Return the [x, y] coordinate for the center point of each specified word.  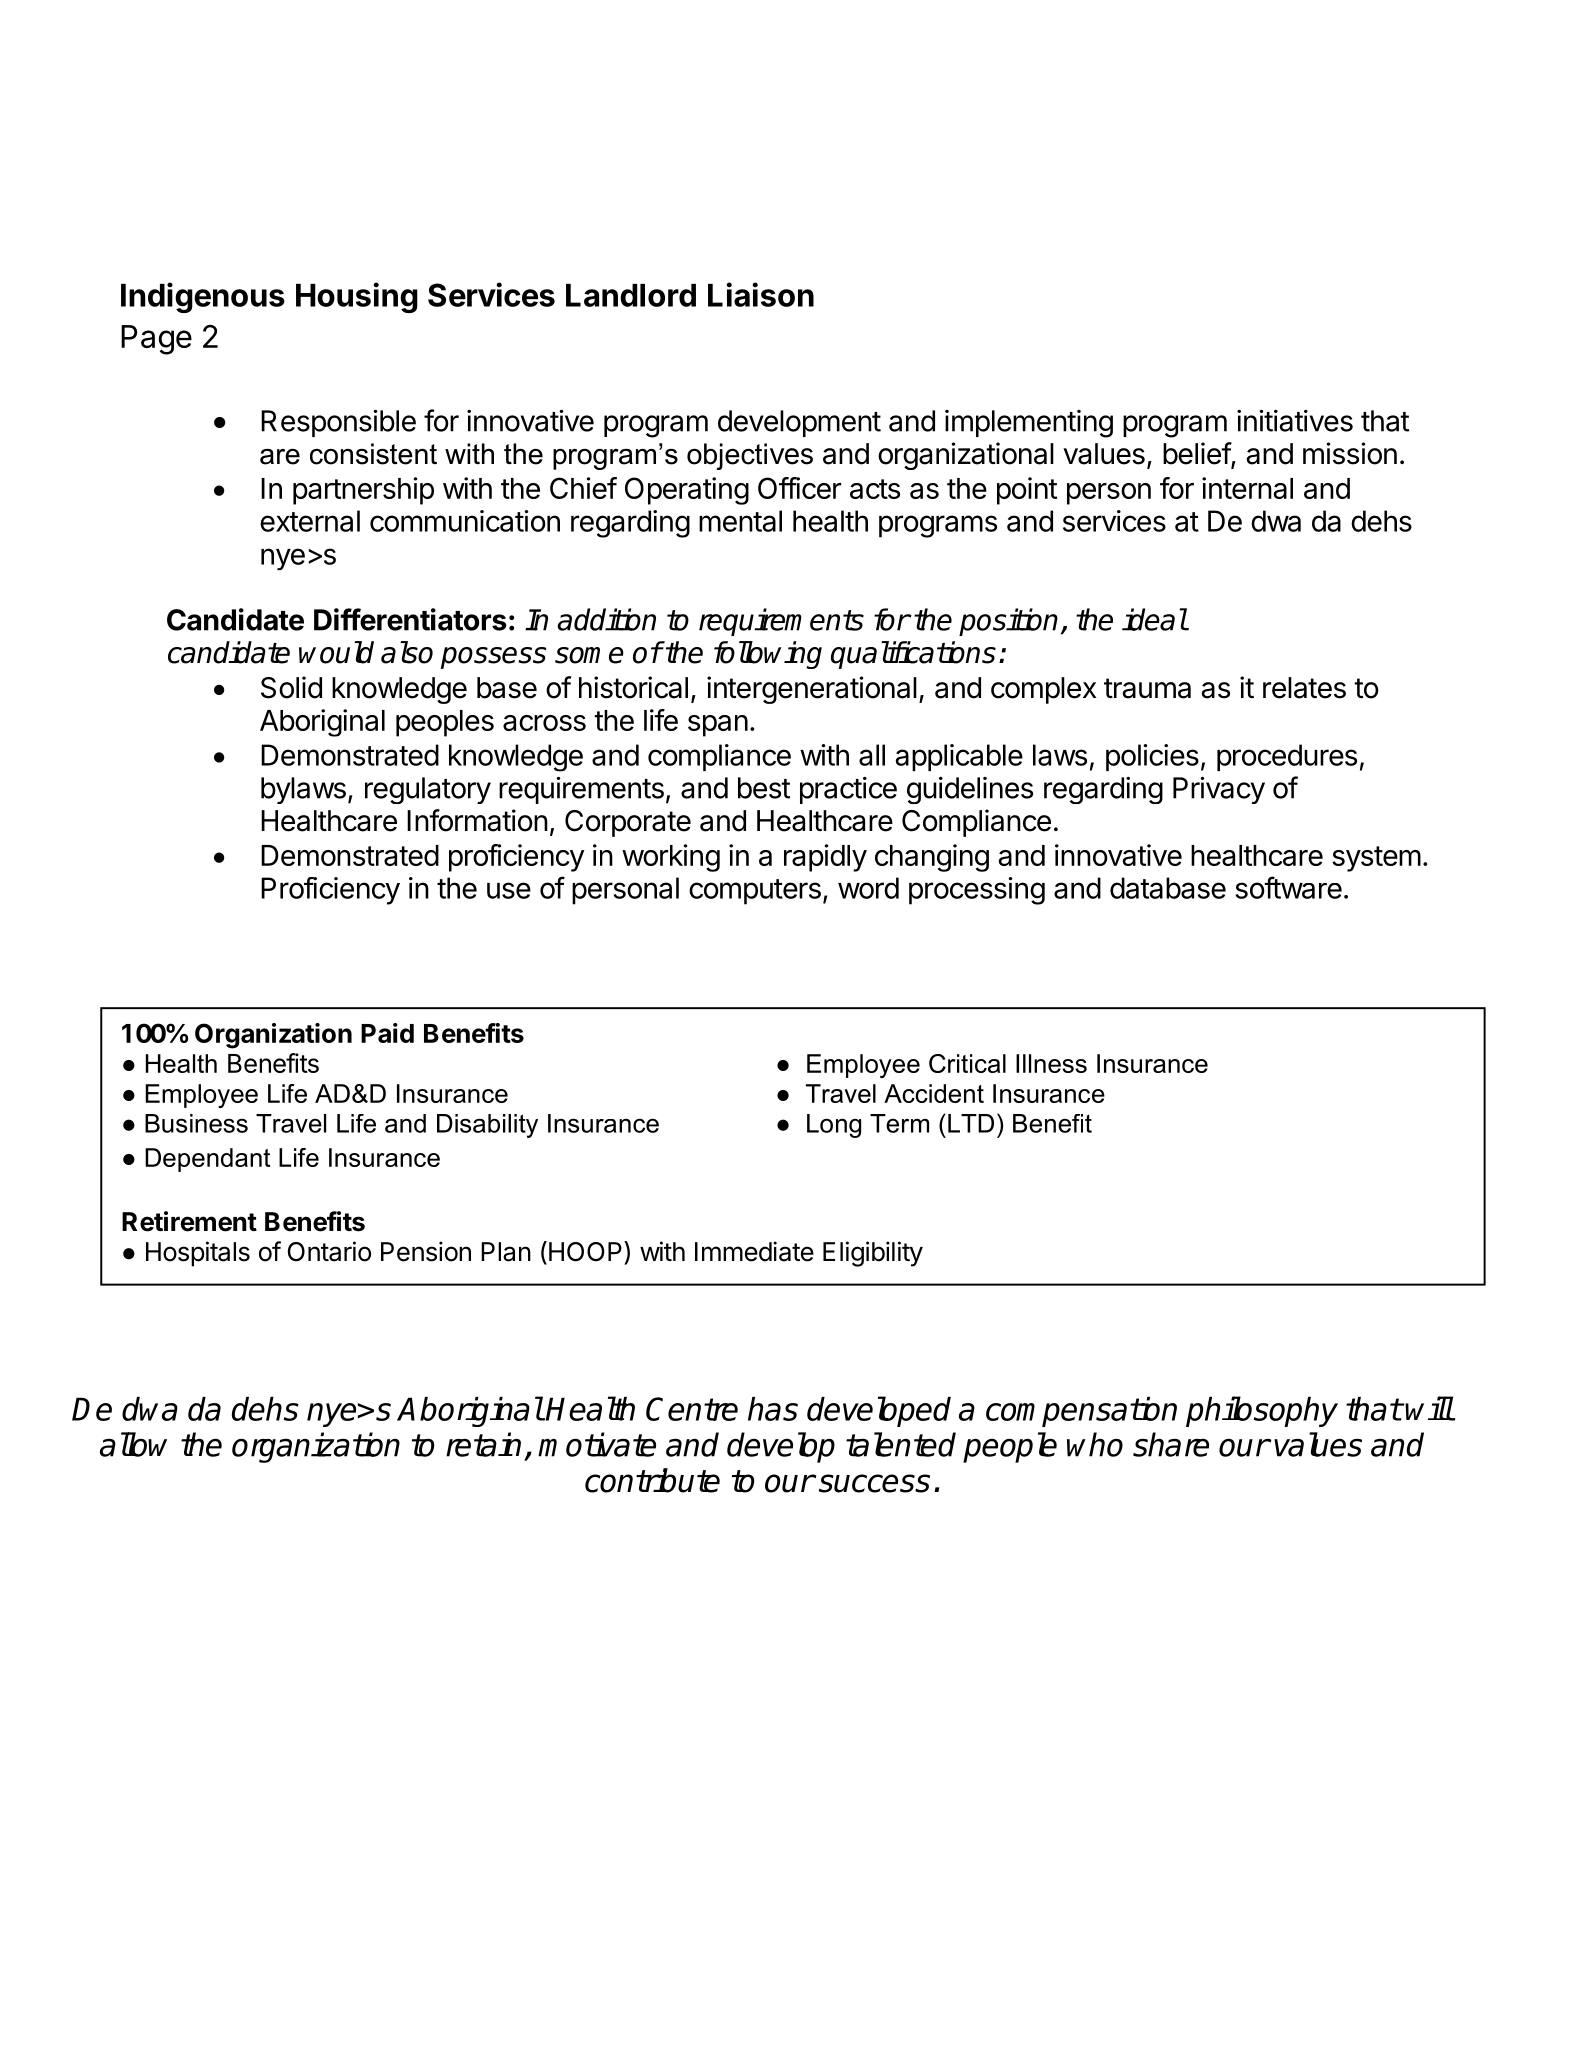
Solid [291, 687]
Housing [357, 297]
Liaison [761, 294]
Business [196, 1123]
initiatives [1295, 421]
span [718, 726]
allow [133, 1444]
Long [834, 1126]
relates [1304, 688]
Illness [1051, 1063]
